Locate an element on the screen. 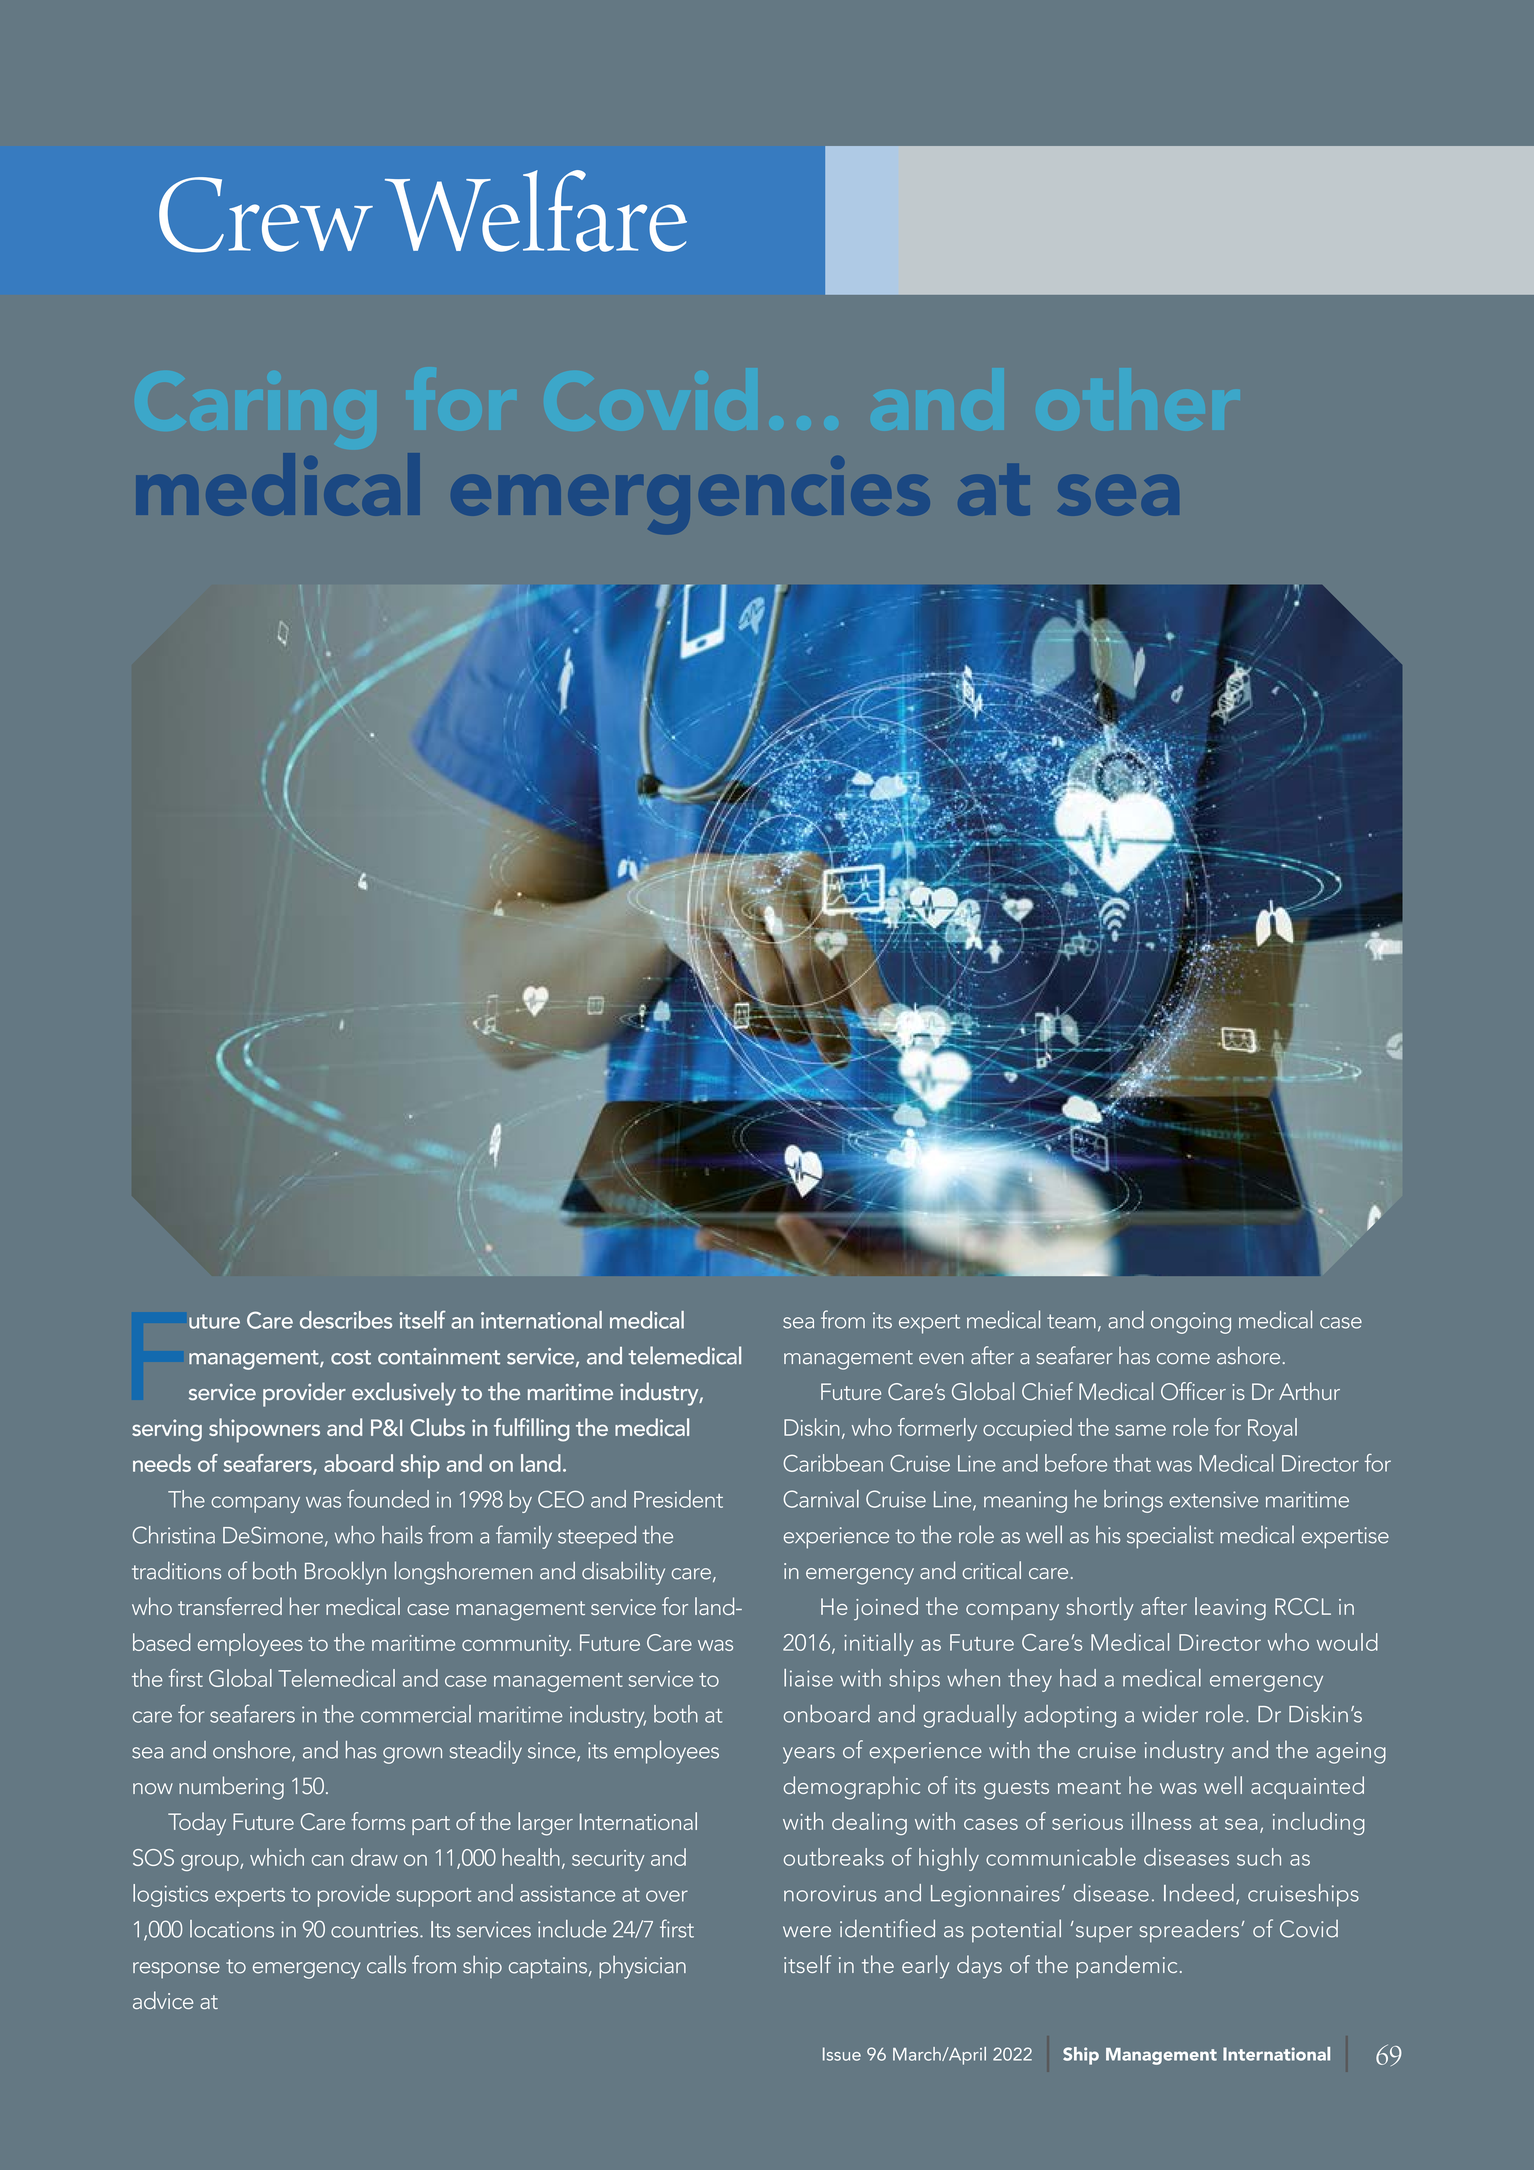 The image size is (1534, 2170). cost is located at coordinates (351, 1357).
